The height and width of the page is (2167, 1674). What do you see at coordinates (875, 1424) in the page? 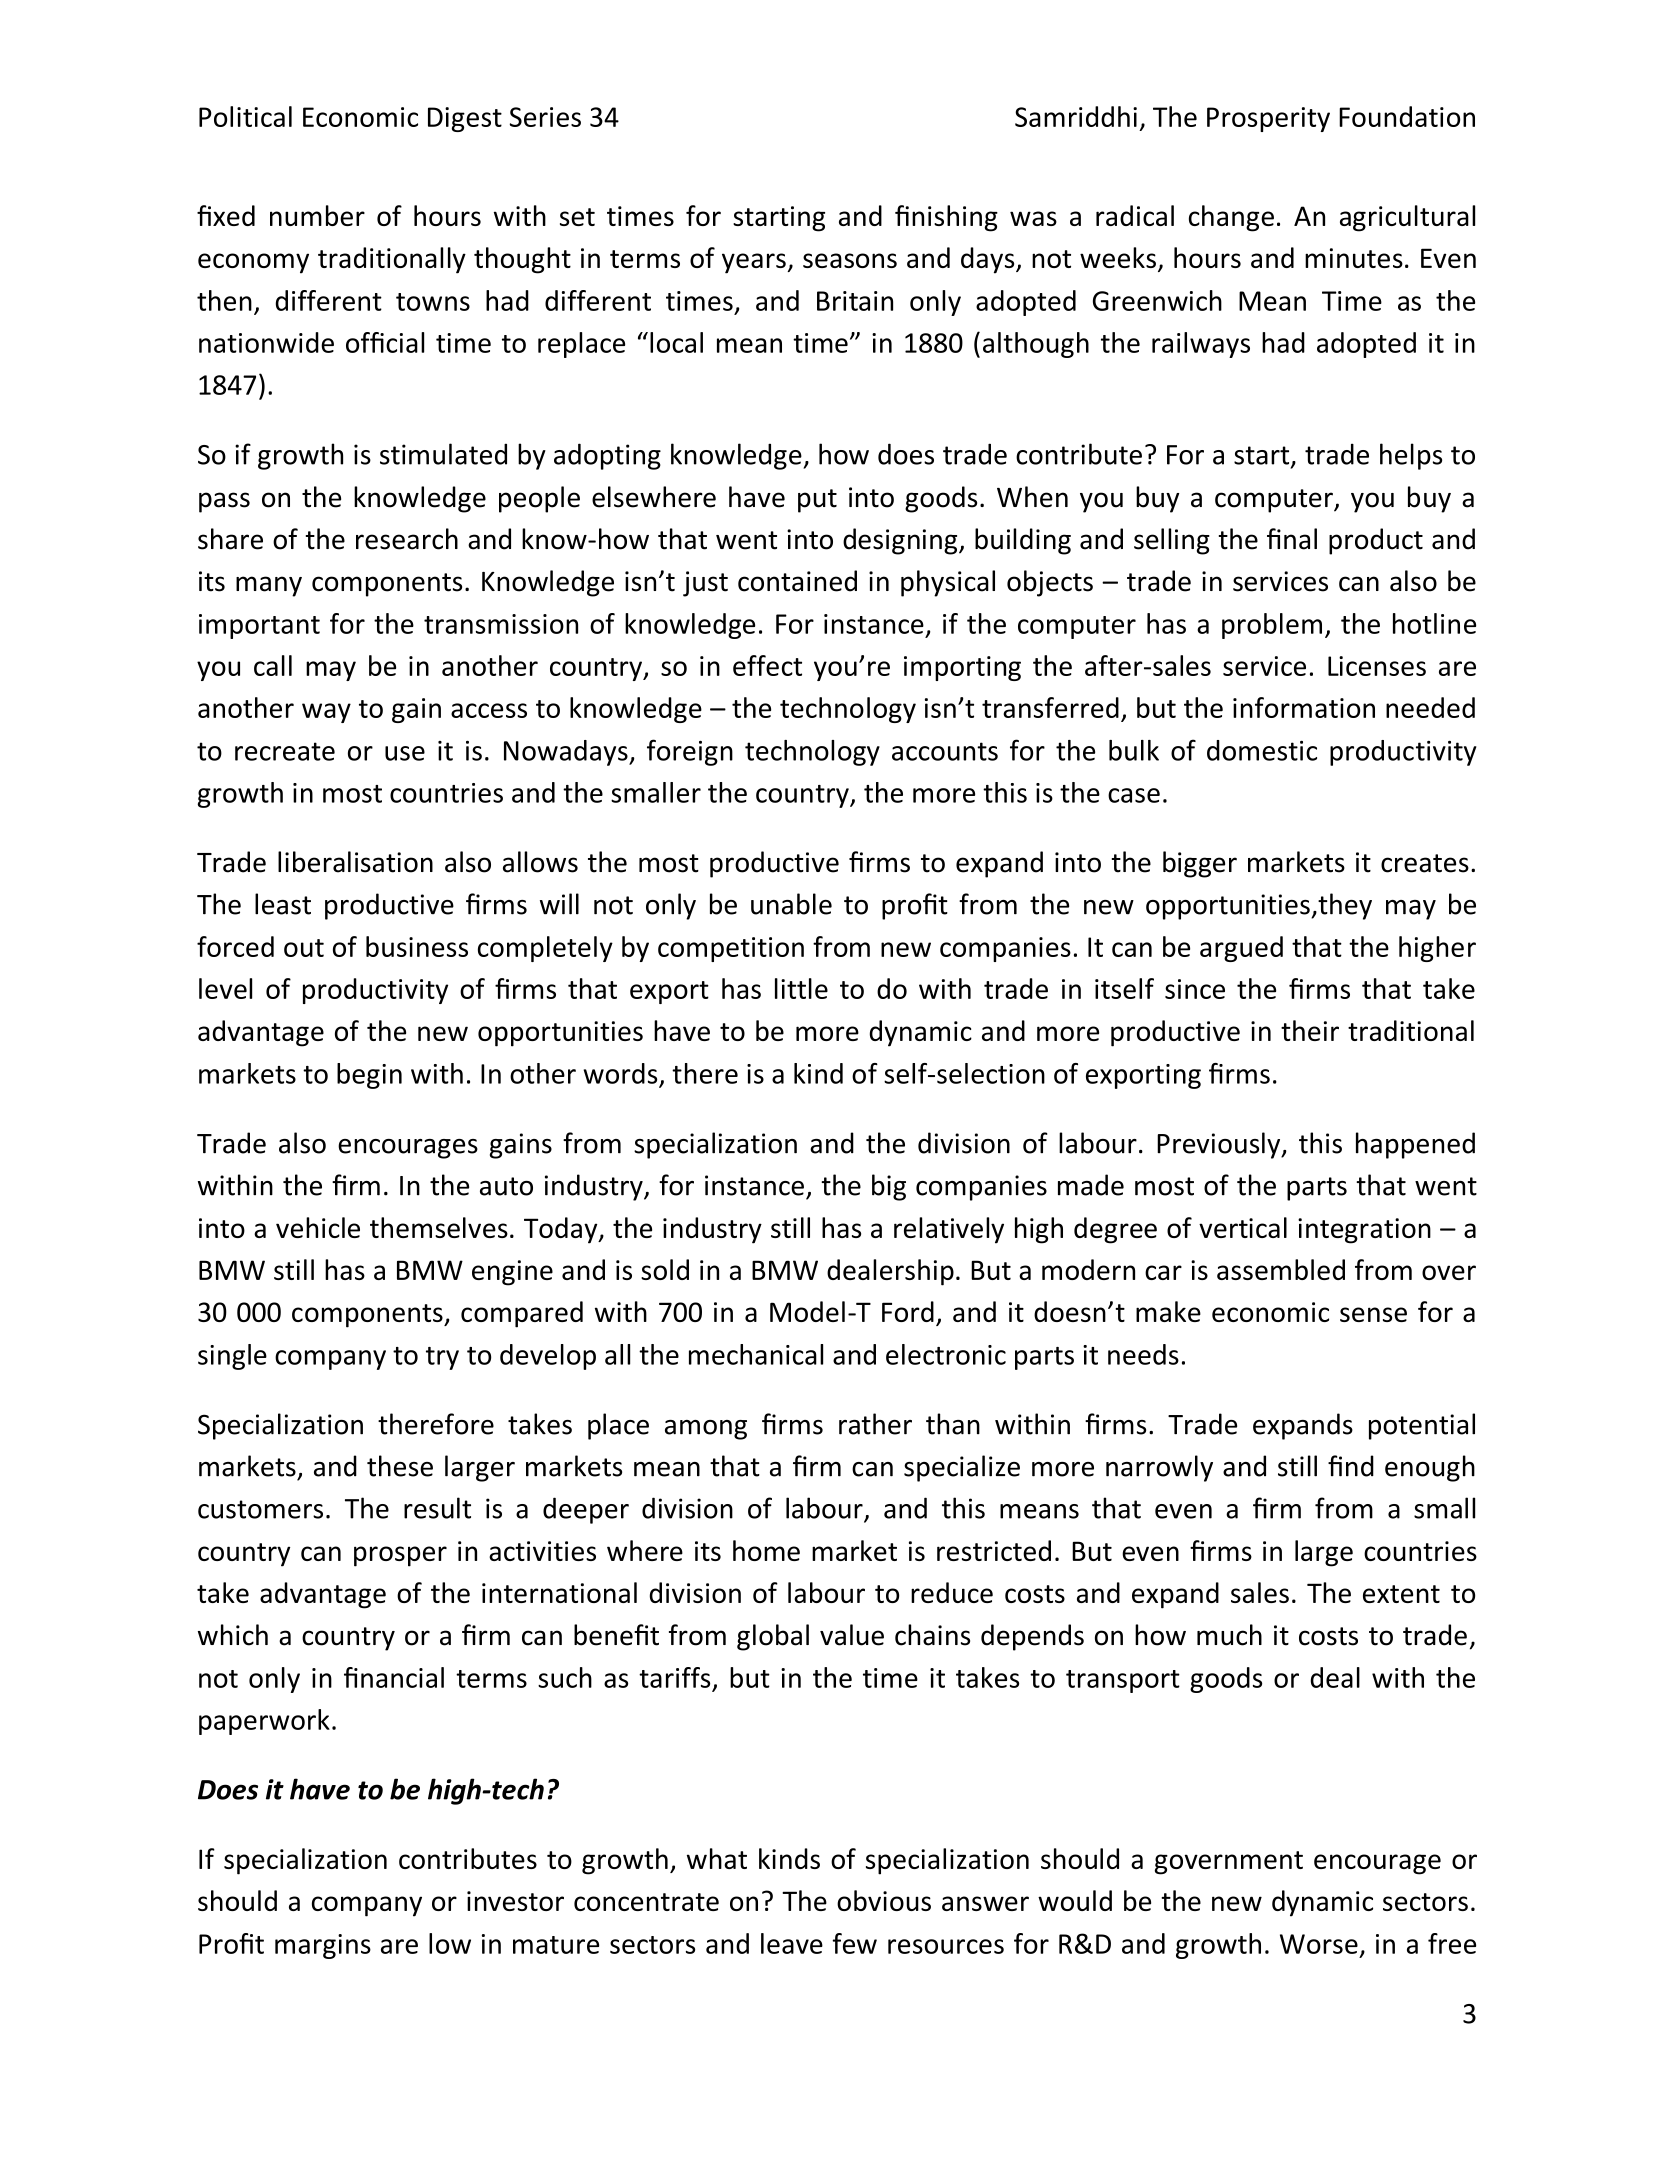
I see `rather` at bounding box center [875, 1424].
